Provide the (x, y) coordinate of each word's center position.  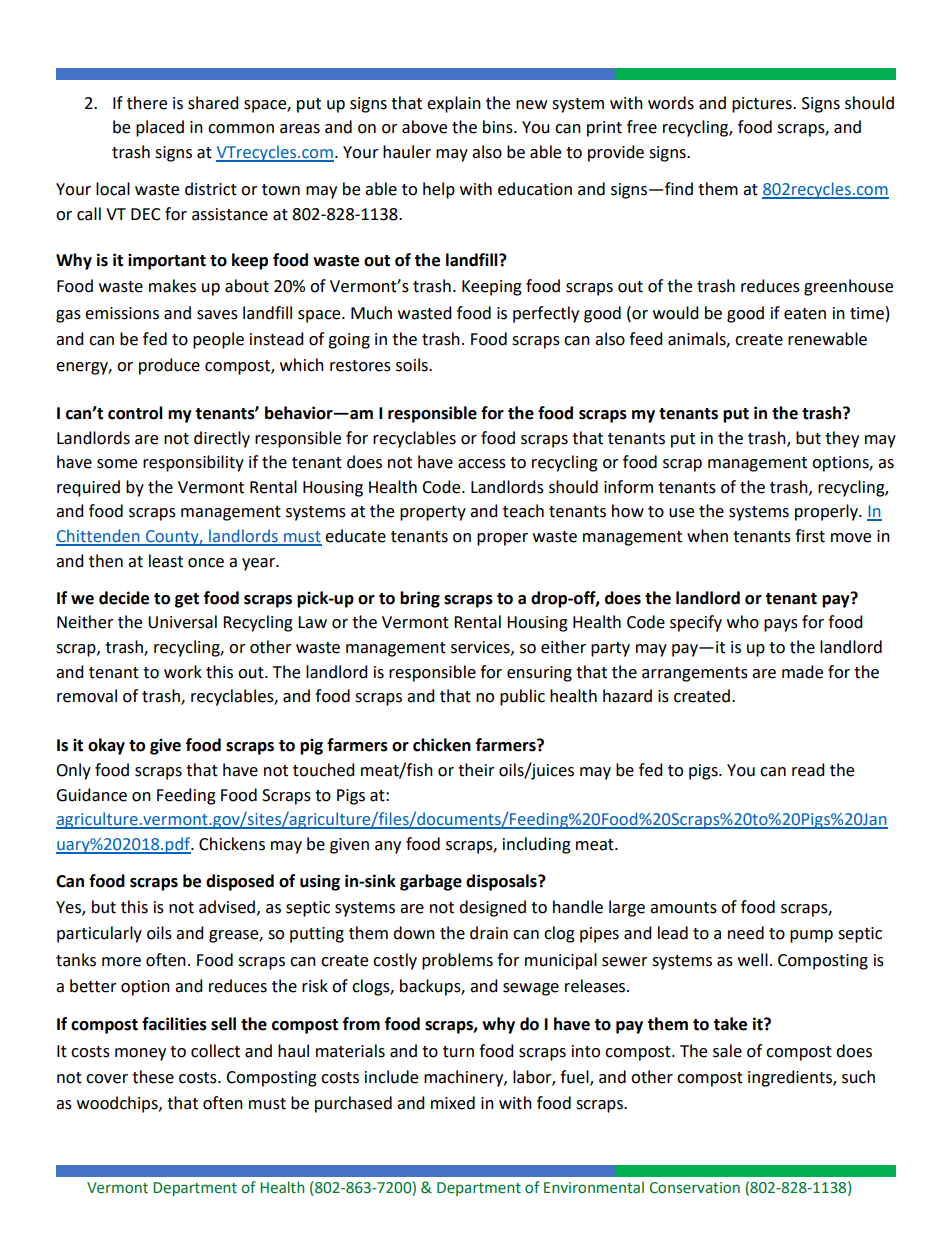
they (842, 439)
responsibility (193, 463)
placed (160, 128)
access (482, 464)
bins (499, 127)
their (476, 770)
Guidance (91, 795)
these (153, 1077)
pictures (763, 105)
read (808, 770)
